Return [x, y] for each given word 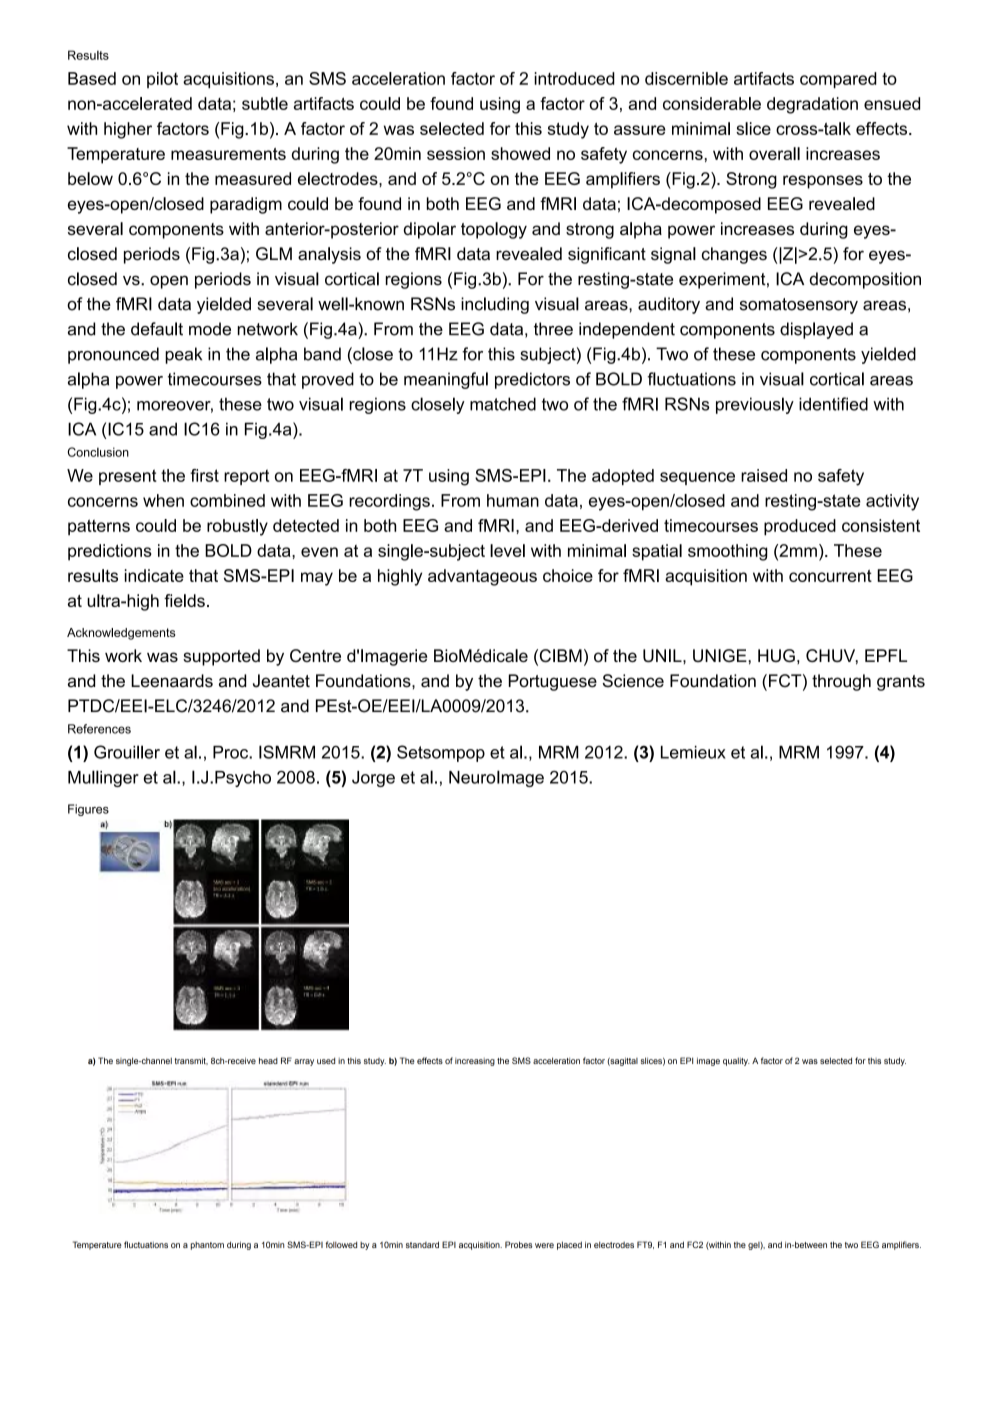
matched [503, 404]
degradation [812, 105]
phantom [207, 1246]
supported [221, 657]
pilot [162, 80]
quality [736, 1062]
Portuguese [553, 682]
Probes [518, 1244]
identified [833, 404]
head [268, 1060]
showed [520, 153]
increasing [475, 1062]
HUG [776, 655]
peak [183, 355]
